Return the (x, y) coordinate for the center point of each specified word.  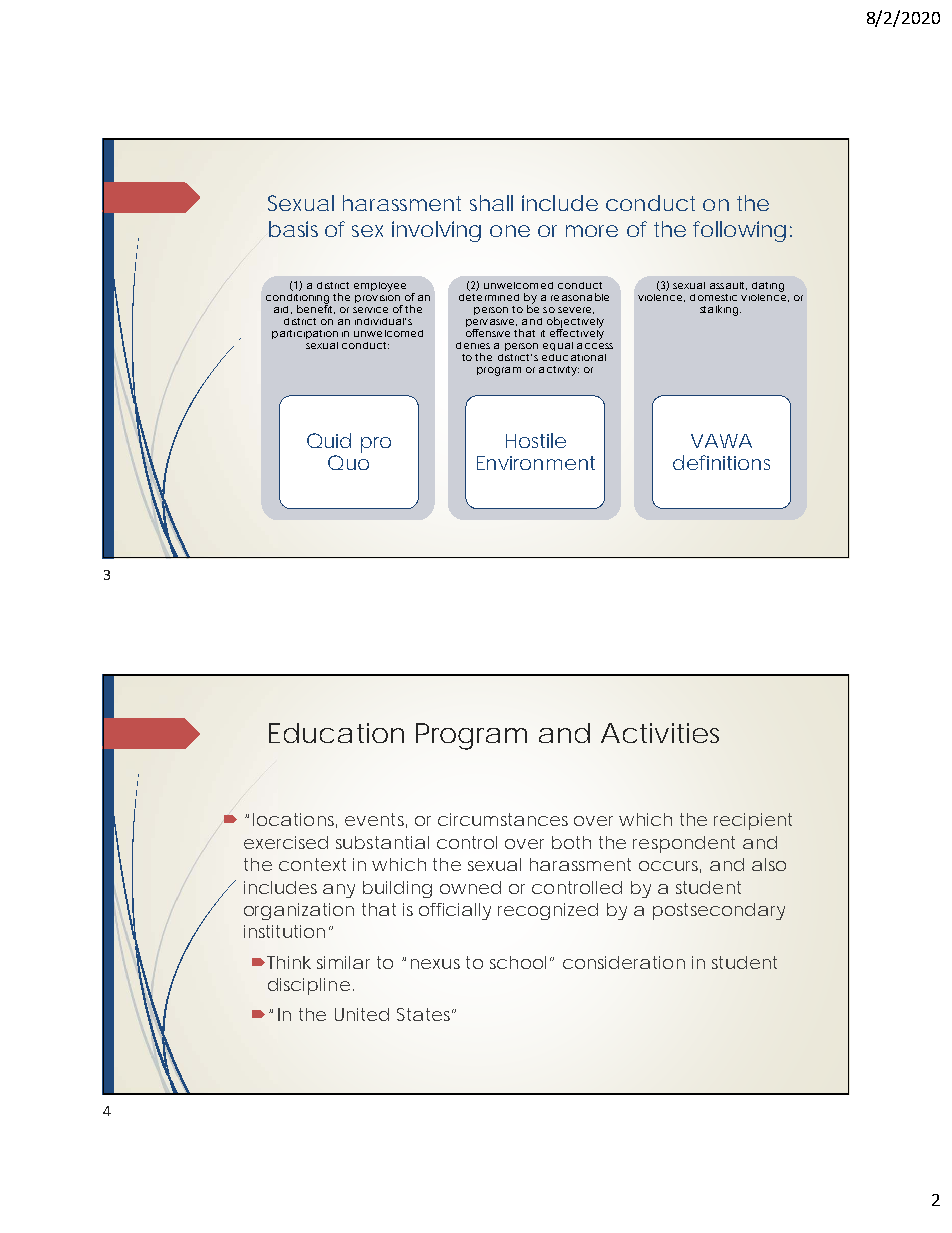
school (518, 962)
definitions (721, 462)
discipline (309, 986)
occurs (670, 867)
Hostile (536, 440)
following (739, 231)
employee (380, 287)
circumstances (503, 819)
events (376, 820)
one (510, 231)
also (769, 864)
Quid (329, 440)
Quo (348, 462)
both (571, 842)
